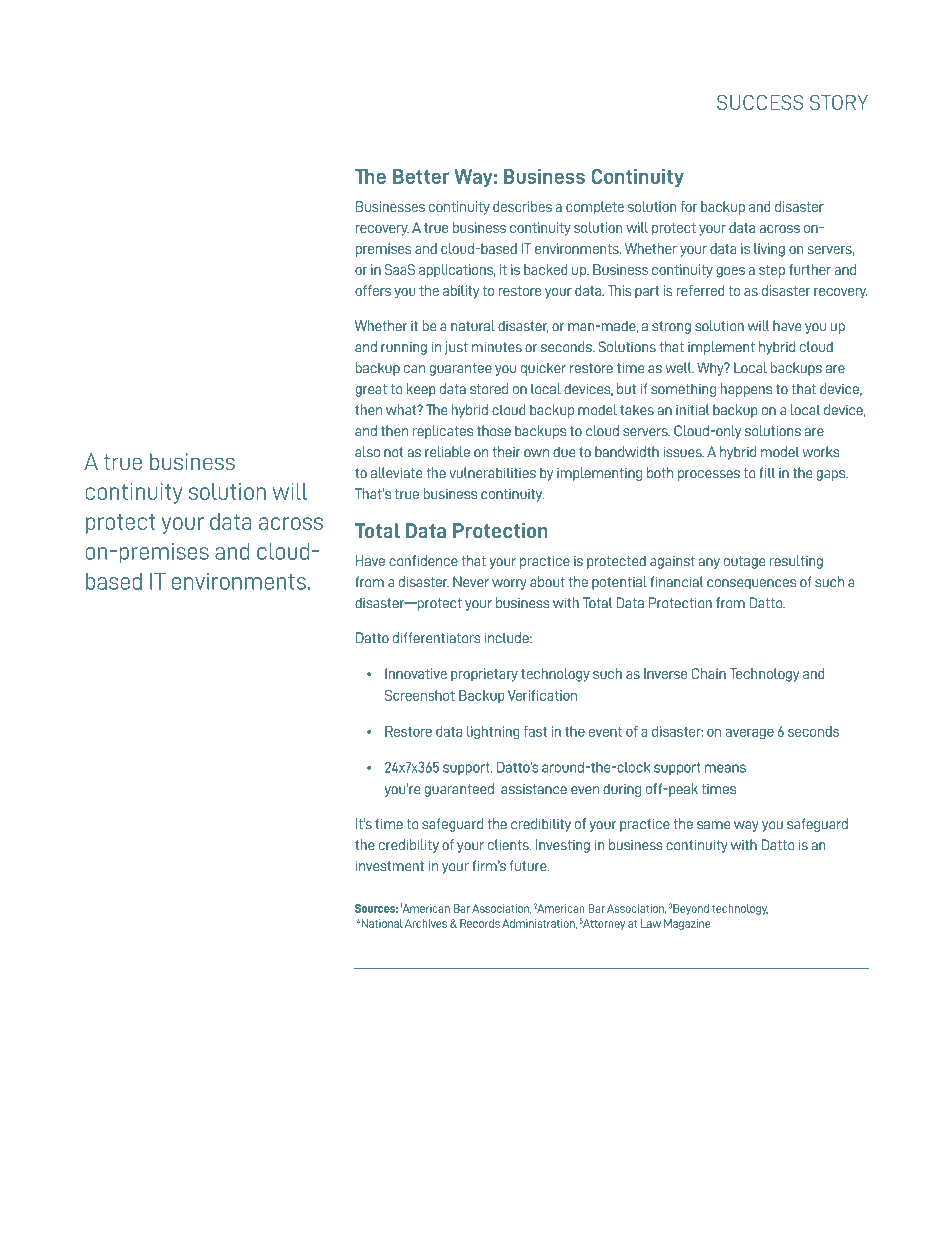  What do you see at coordinates (760, 102) in the image?
I see `SUCCESS` at bounding box center [760, 102].
